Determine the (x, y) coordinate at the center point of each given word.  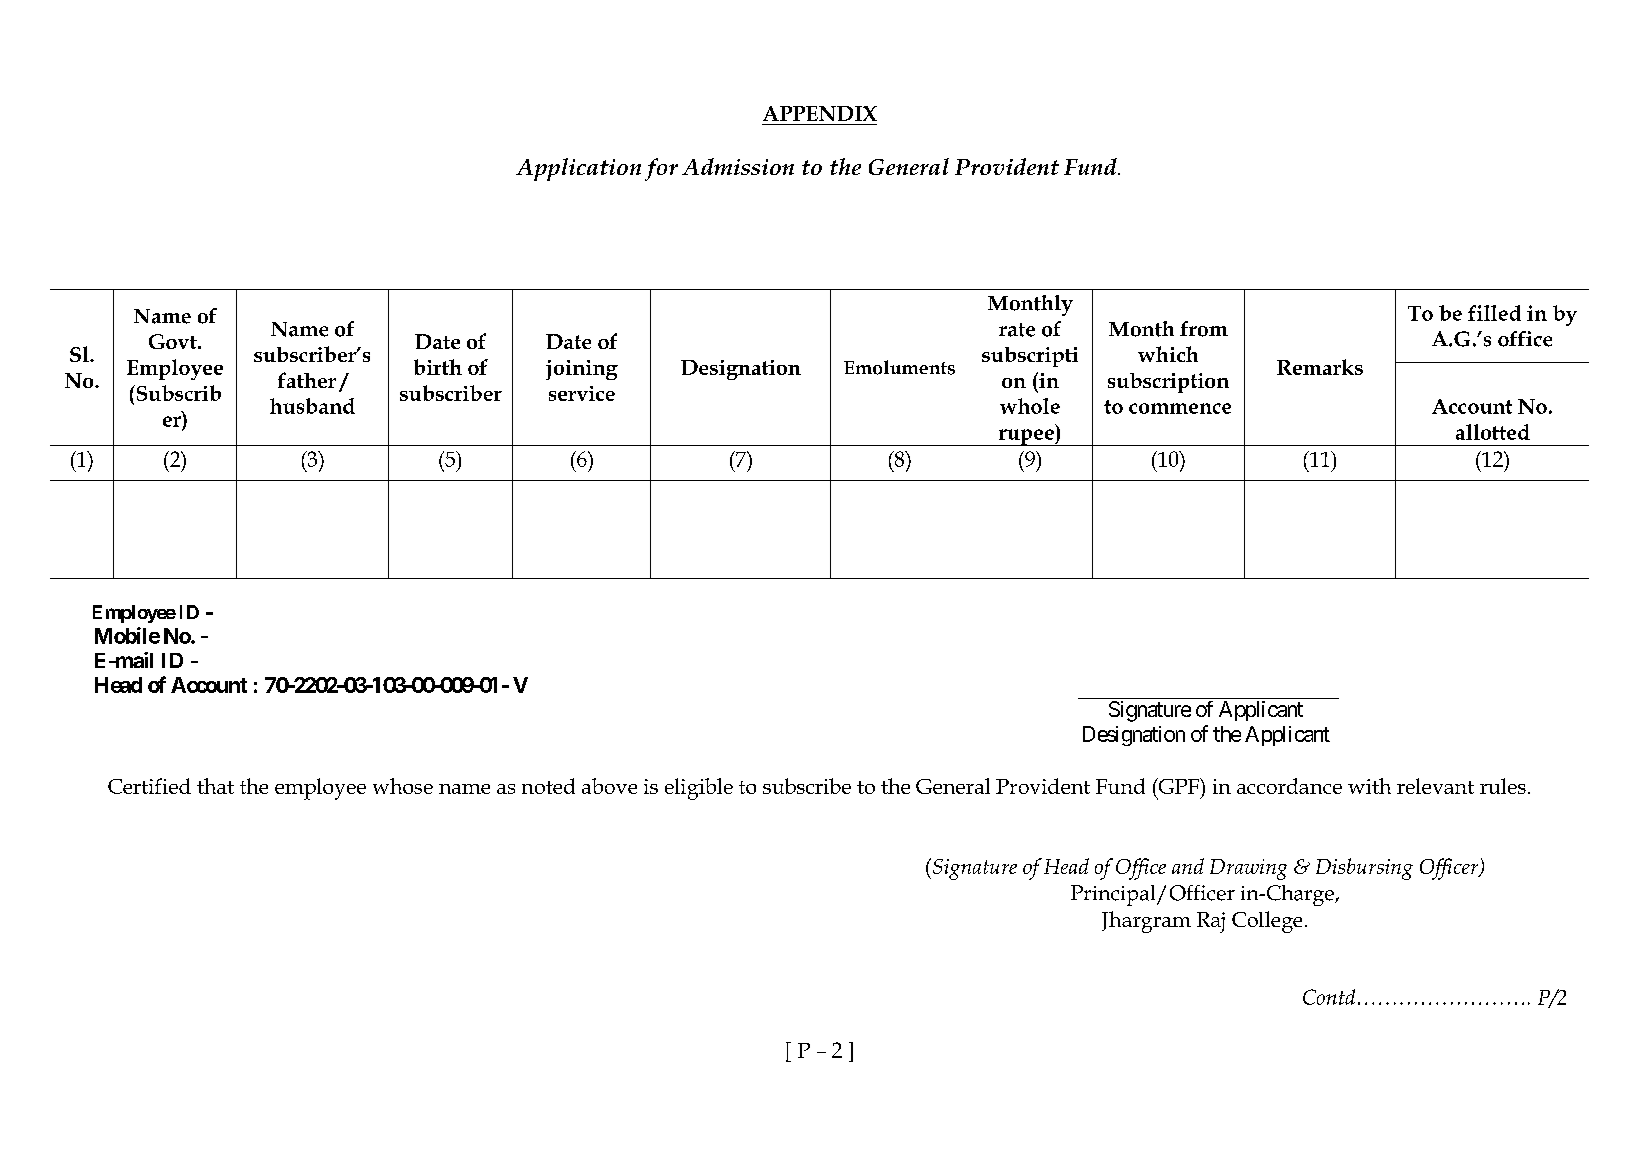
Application (578, 169)
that (215, 786)
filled (1494, 313)
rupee (1026, 437)
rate (1017, 330)
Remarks (1320, 367)
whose (403, 786)
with (1369, 786)
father (307, 380)
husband (312, 406)
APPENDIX (820, 113)
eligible (699, 789)
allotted (1493, 432)
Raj (1211, 922)
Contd (1329, 997)
